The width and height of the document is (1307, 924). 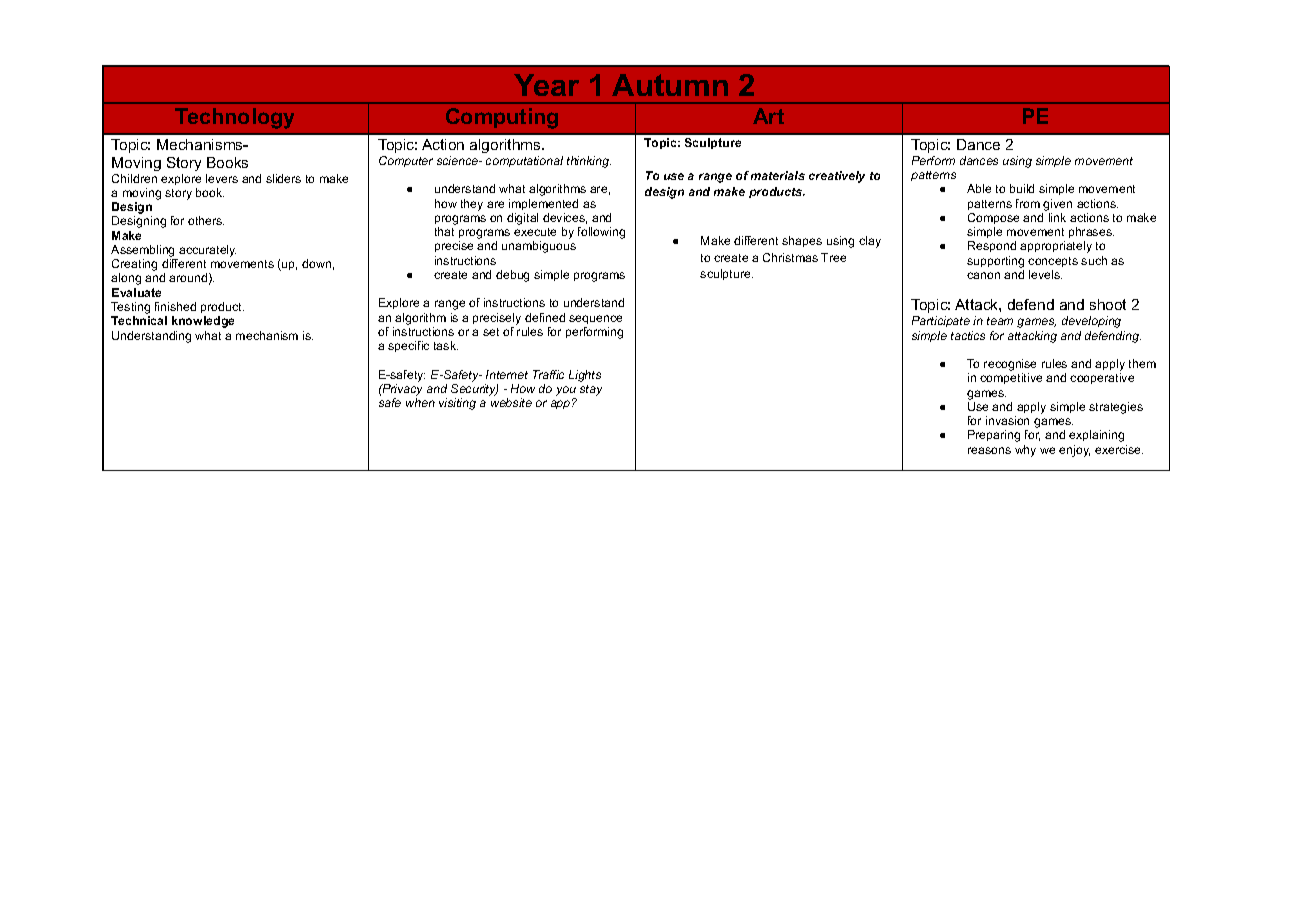 I want to click on recognise, so click(x=1010, y=366).
